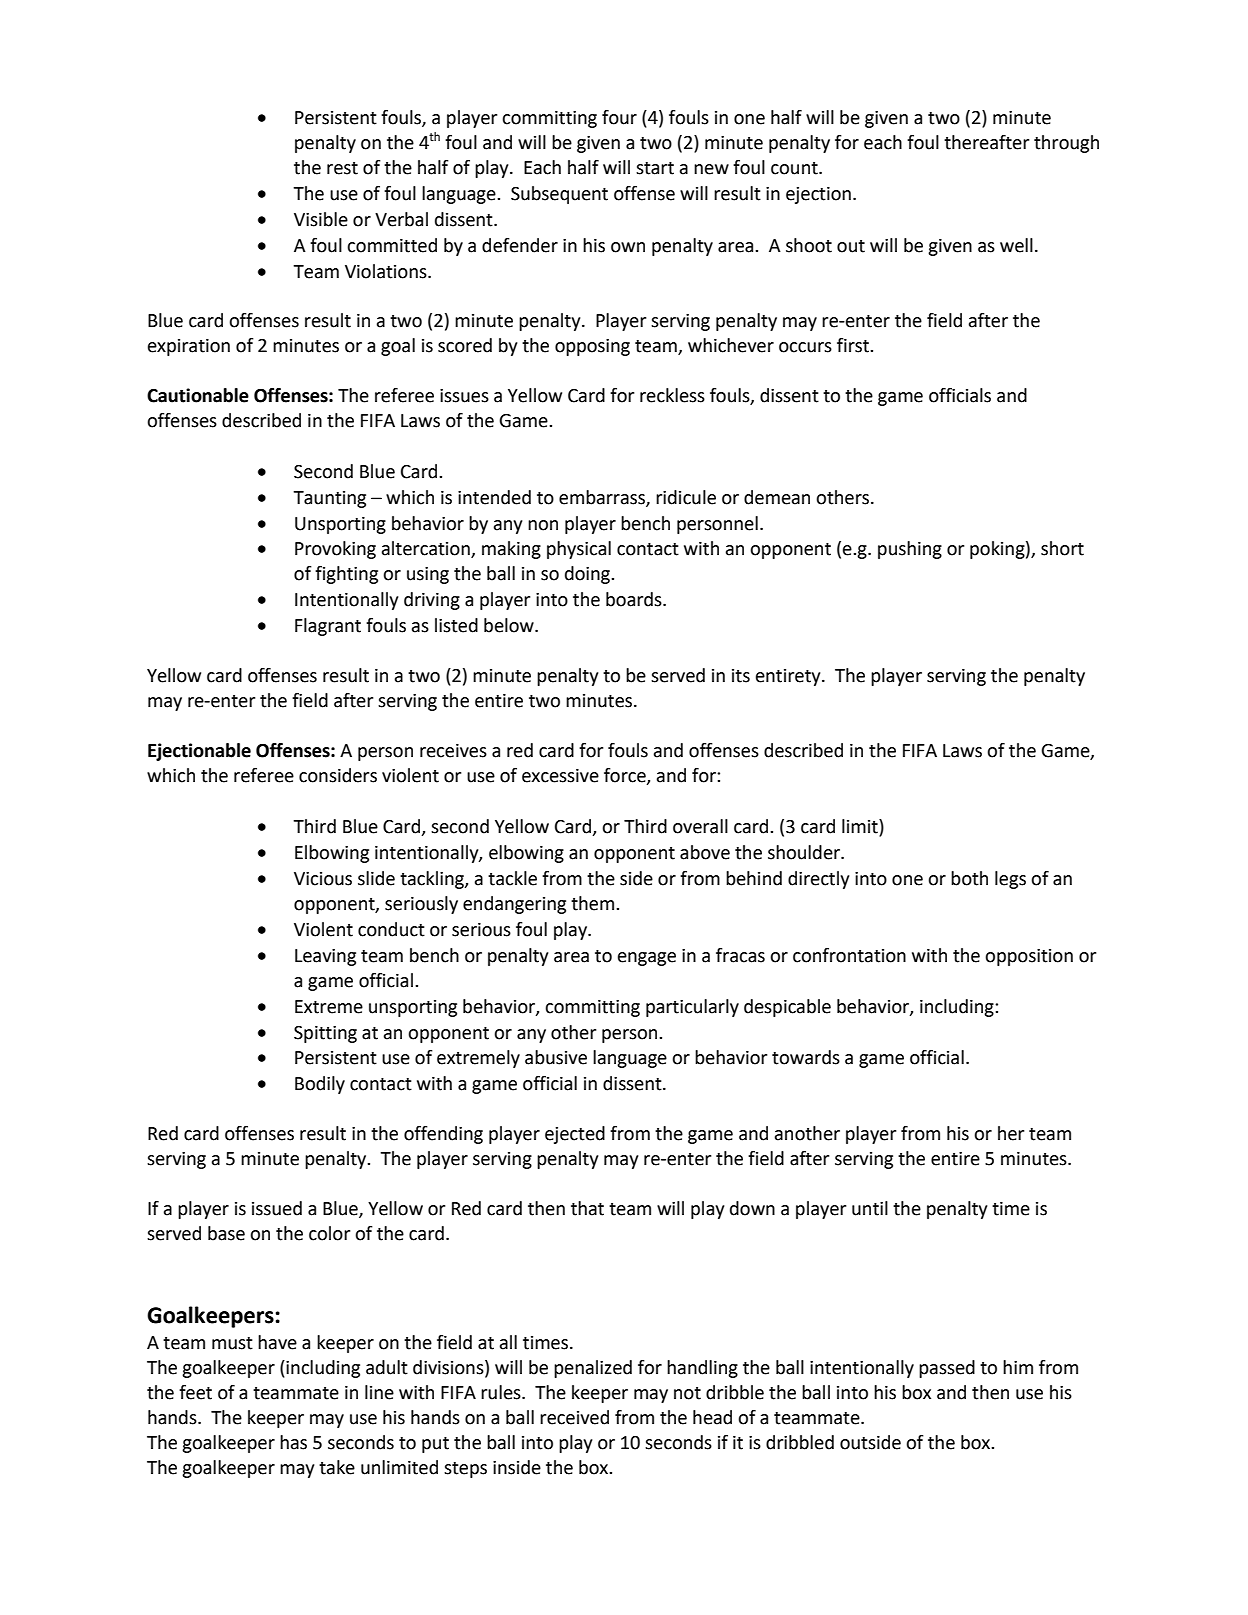 This screenshot has width=1248, height=1615. I want to click on received, so click(574, 1417).
